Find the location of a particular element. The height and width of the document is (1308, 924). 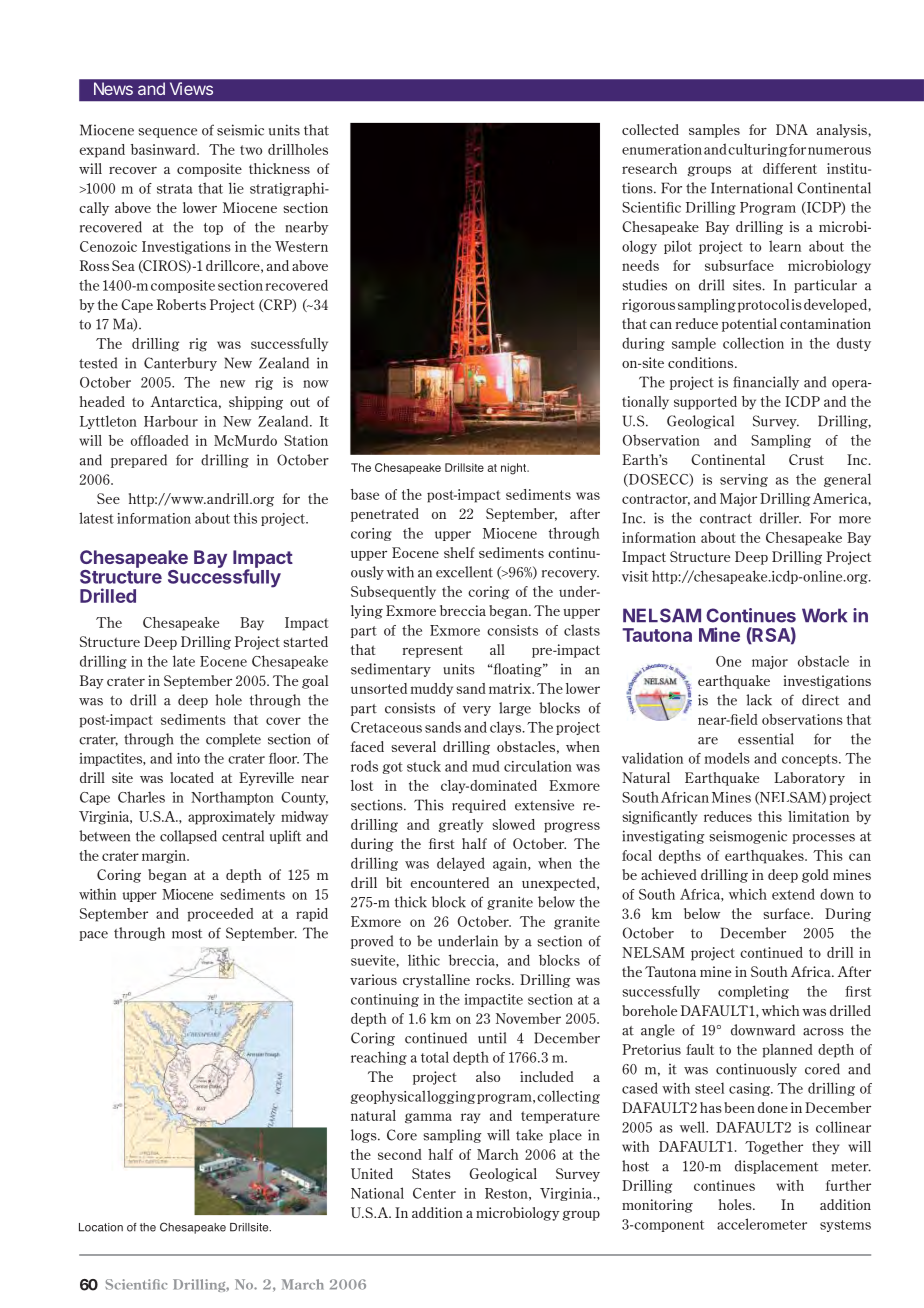

night is located at coordinates (514, 469).
